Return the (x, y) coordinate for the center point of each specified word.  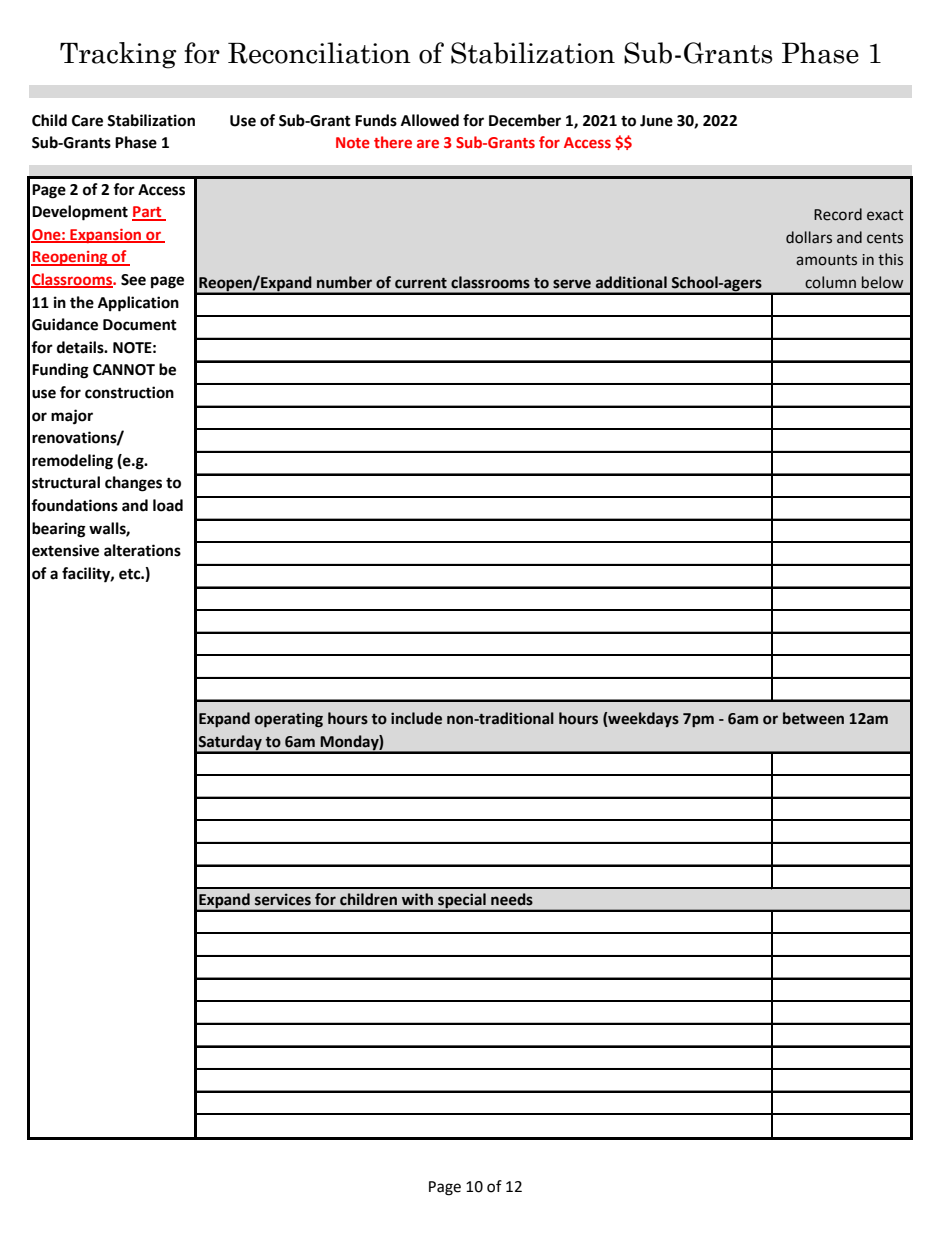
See (133, 280)
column (830, 282)
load (168, 505)
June (656, 121)
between (813, 718)
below (882, 282)
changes (133, 484)
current (421, 283)
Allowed (430, 120)
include (416, 718)
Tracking (118, 55)
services (283, 899)
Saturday (230, 744)
